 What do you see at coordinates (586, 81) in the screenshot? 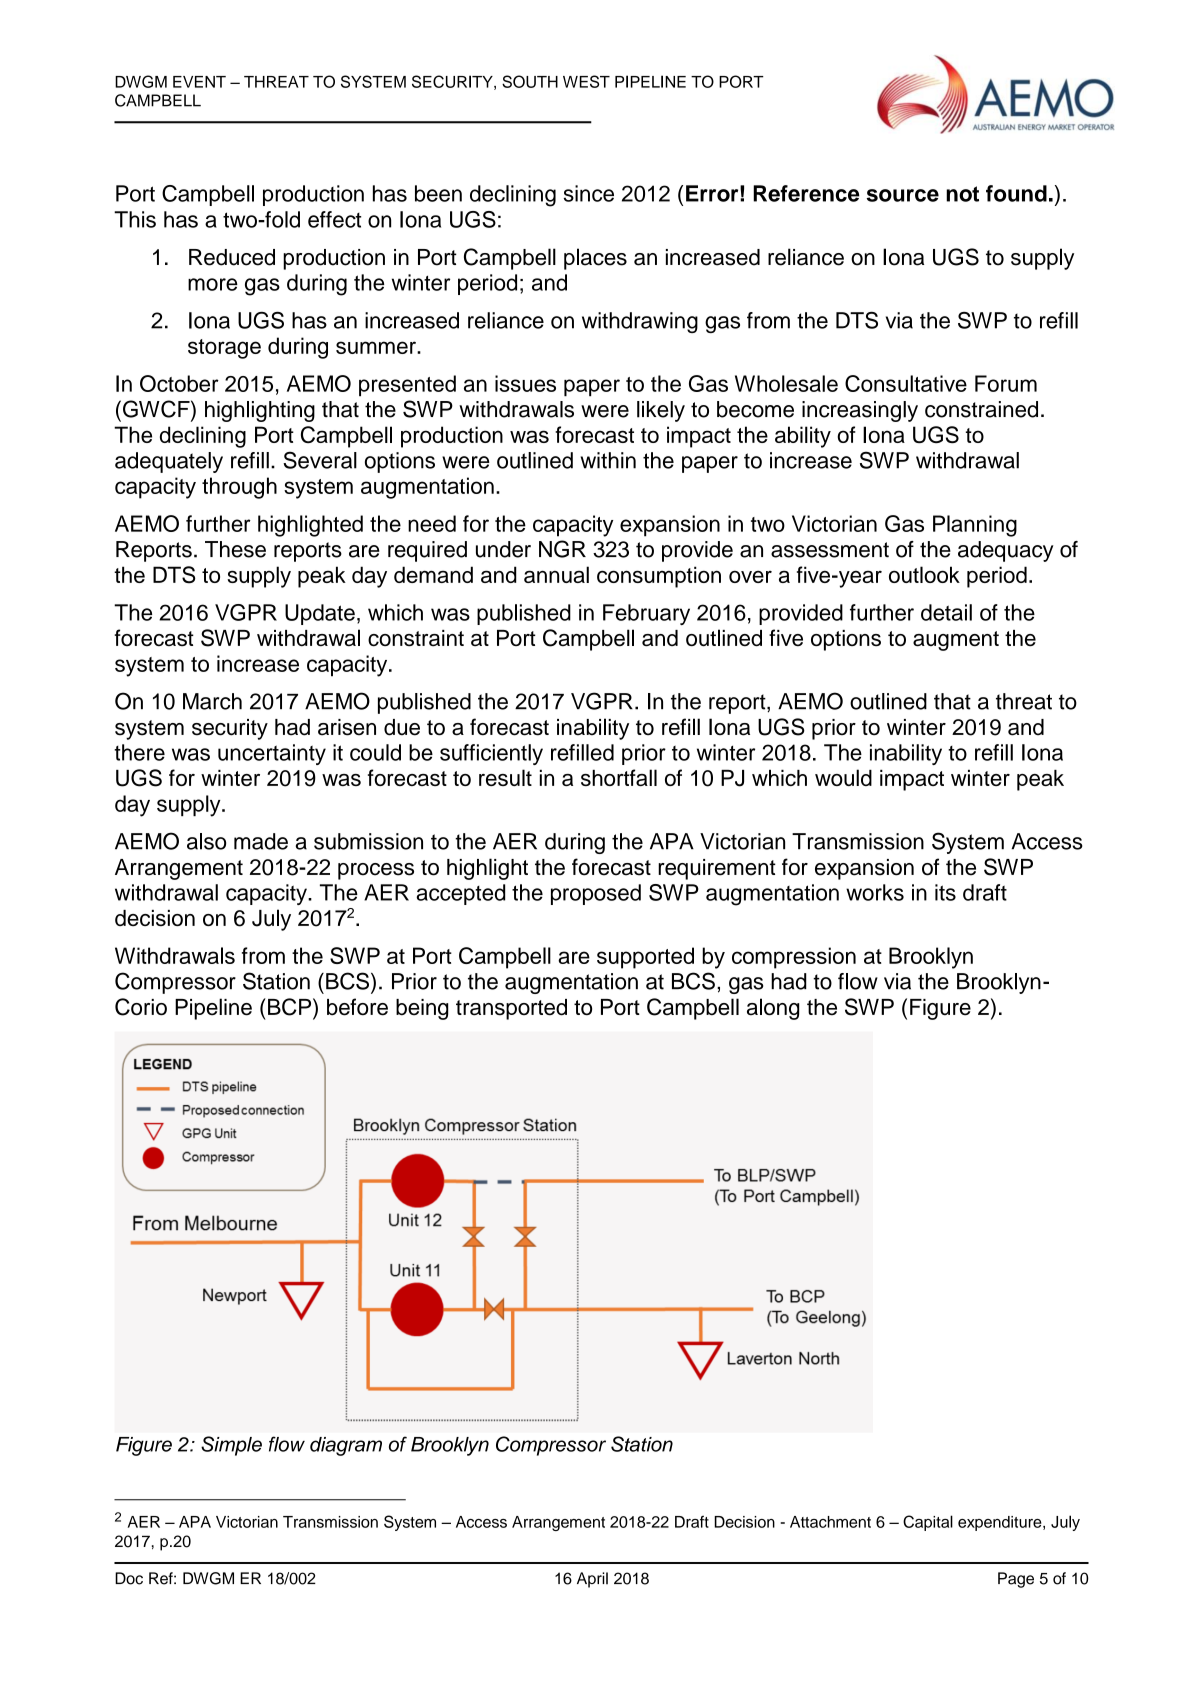
I see `WEST` at bounding box center [586, 81].
